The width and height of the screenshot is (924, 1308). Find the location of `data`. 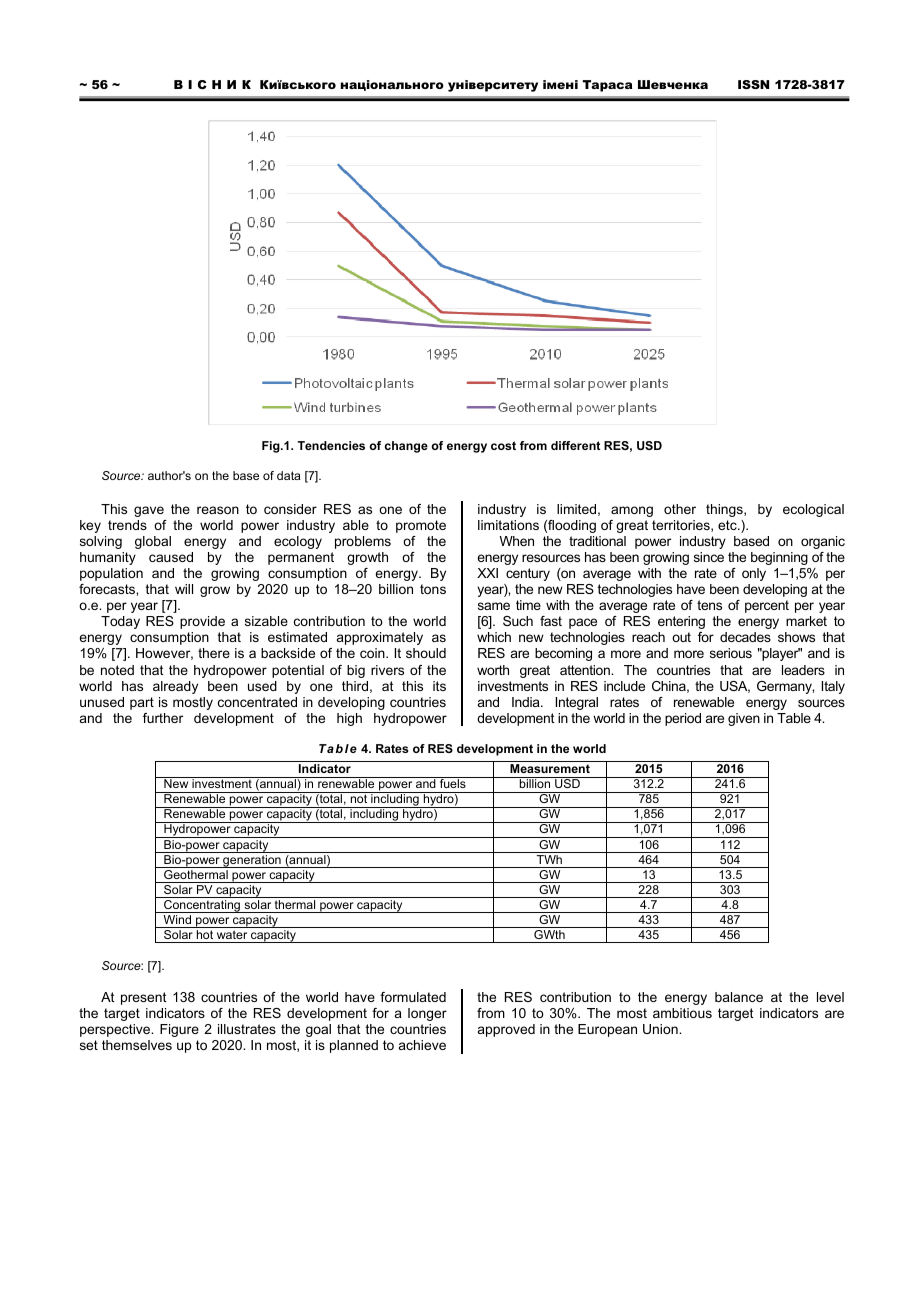

data is located at coordinates (288, 475).
